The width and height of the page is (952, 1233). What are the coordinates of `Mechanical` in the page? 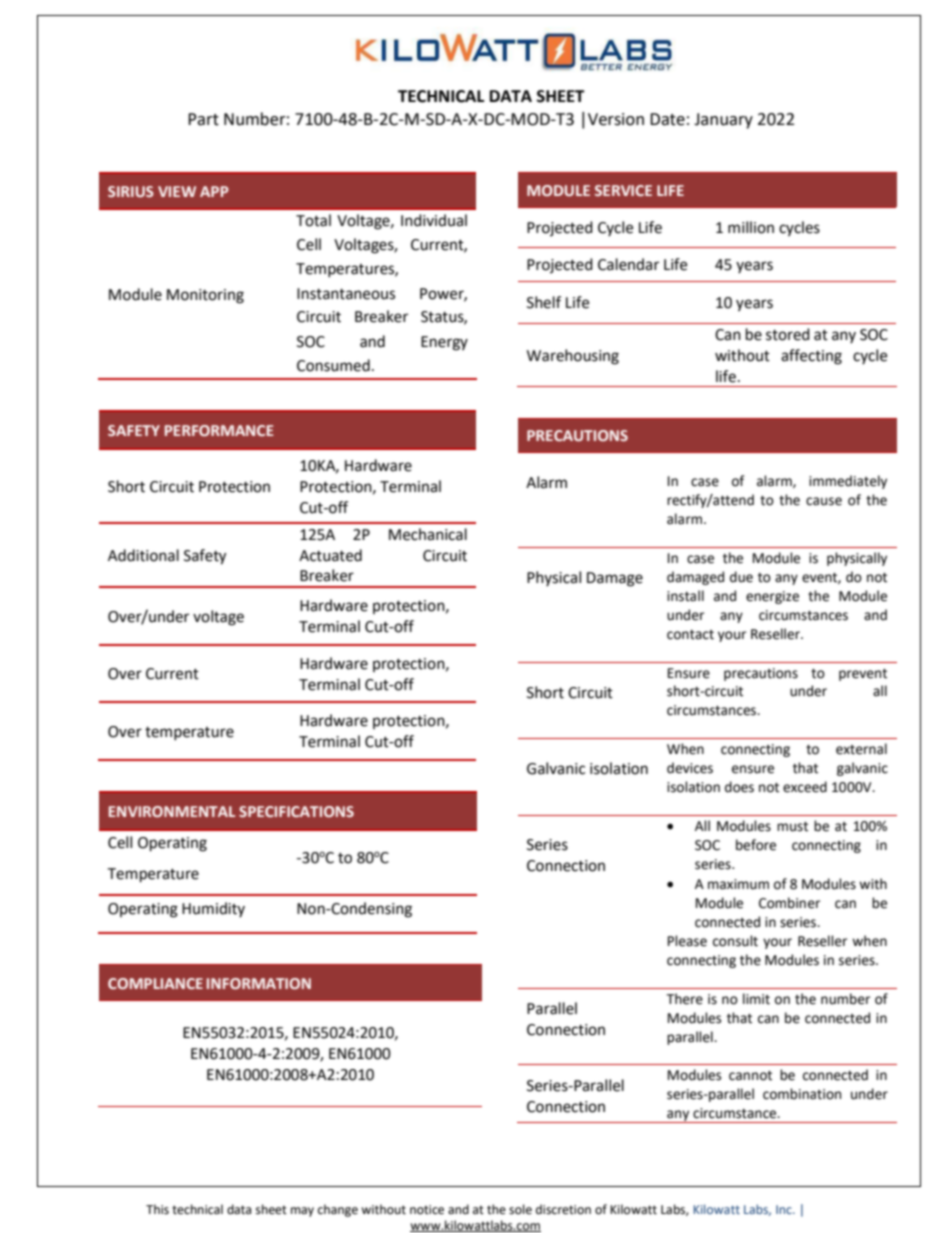 It's located at (428, 534).
